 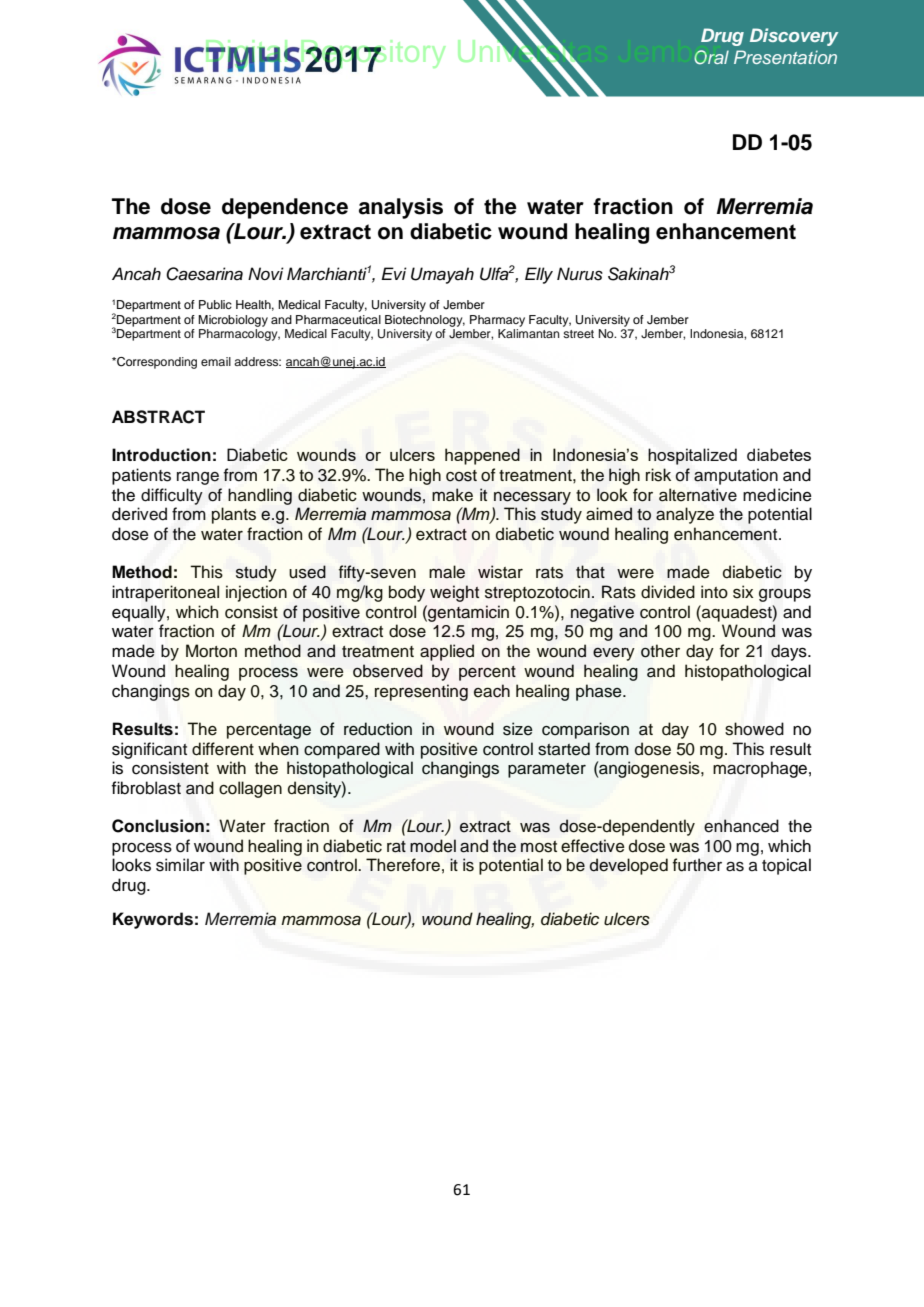 What do you see at coordinates (256, 593) in the screenshot?
I see `injection` at bounding box center [256, 593].
